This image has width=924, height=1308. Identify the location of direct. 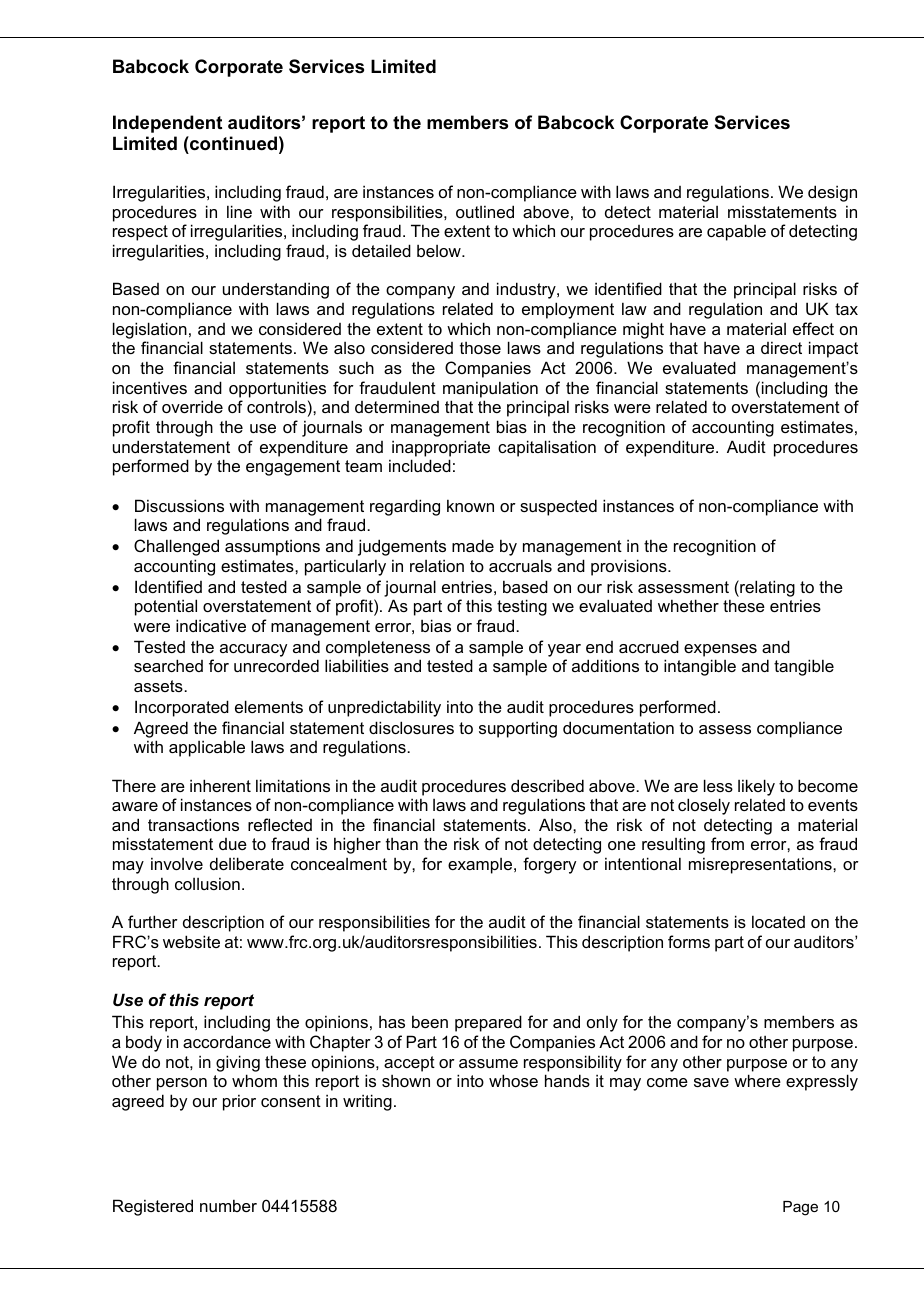
(781, 347).
